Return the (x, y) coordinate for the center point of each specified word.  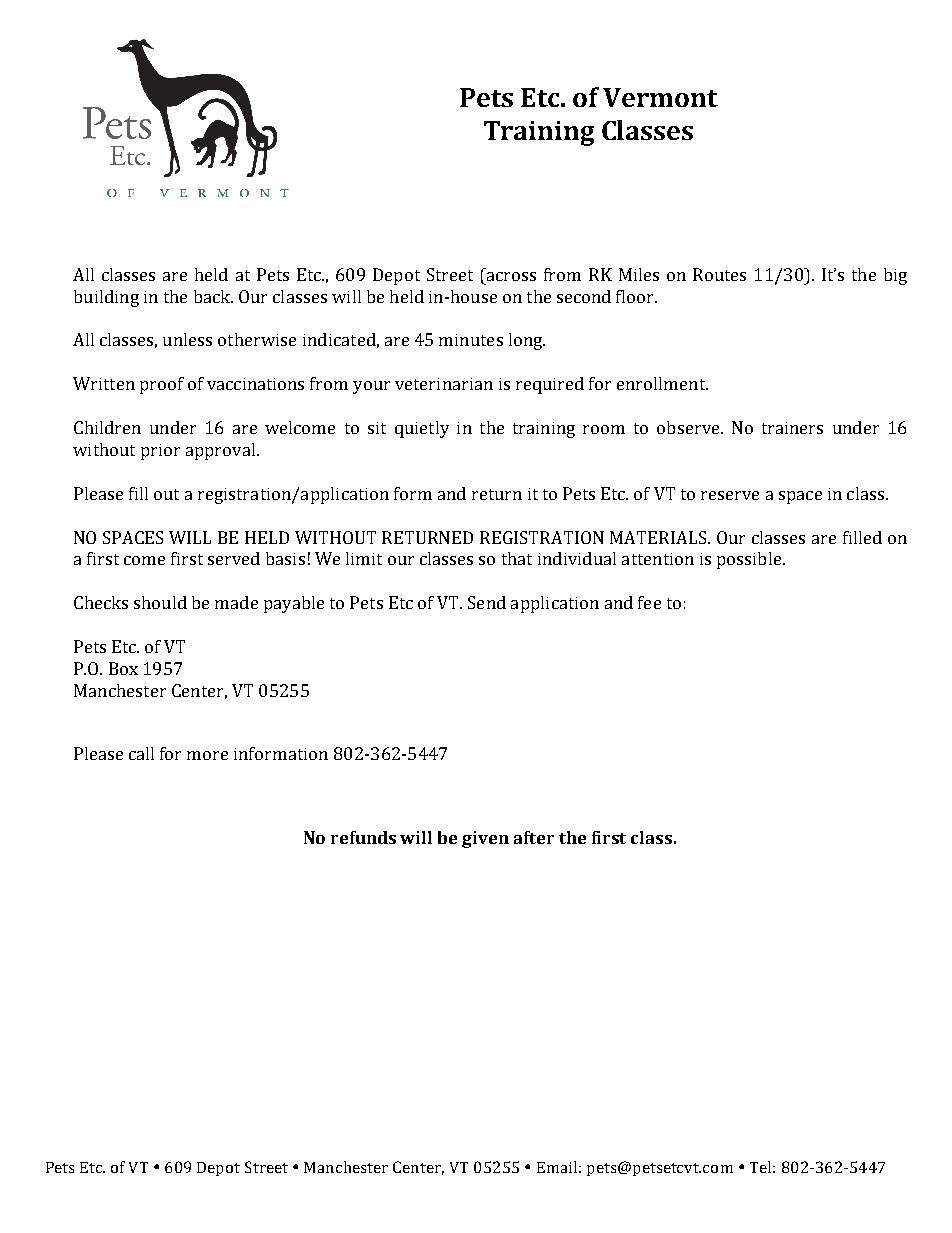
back (213, 296)
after (534, 837)
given (485, 839)
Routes (719, 274)
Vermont (660, 97)
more (207, 755)
